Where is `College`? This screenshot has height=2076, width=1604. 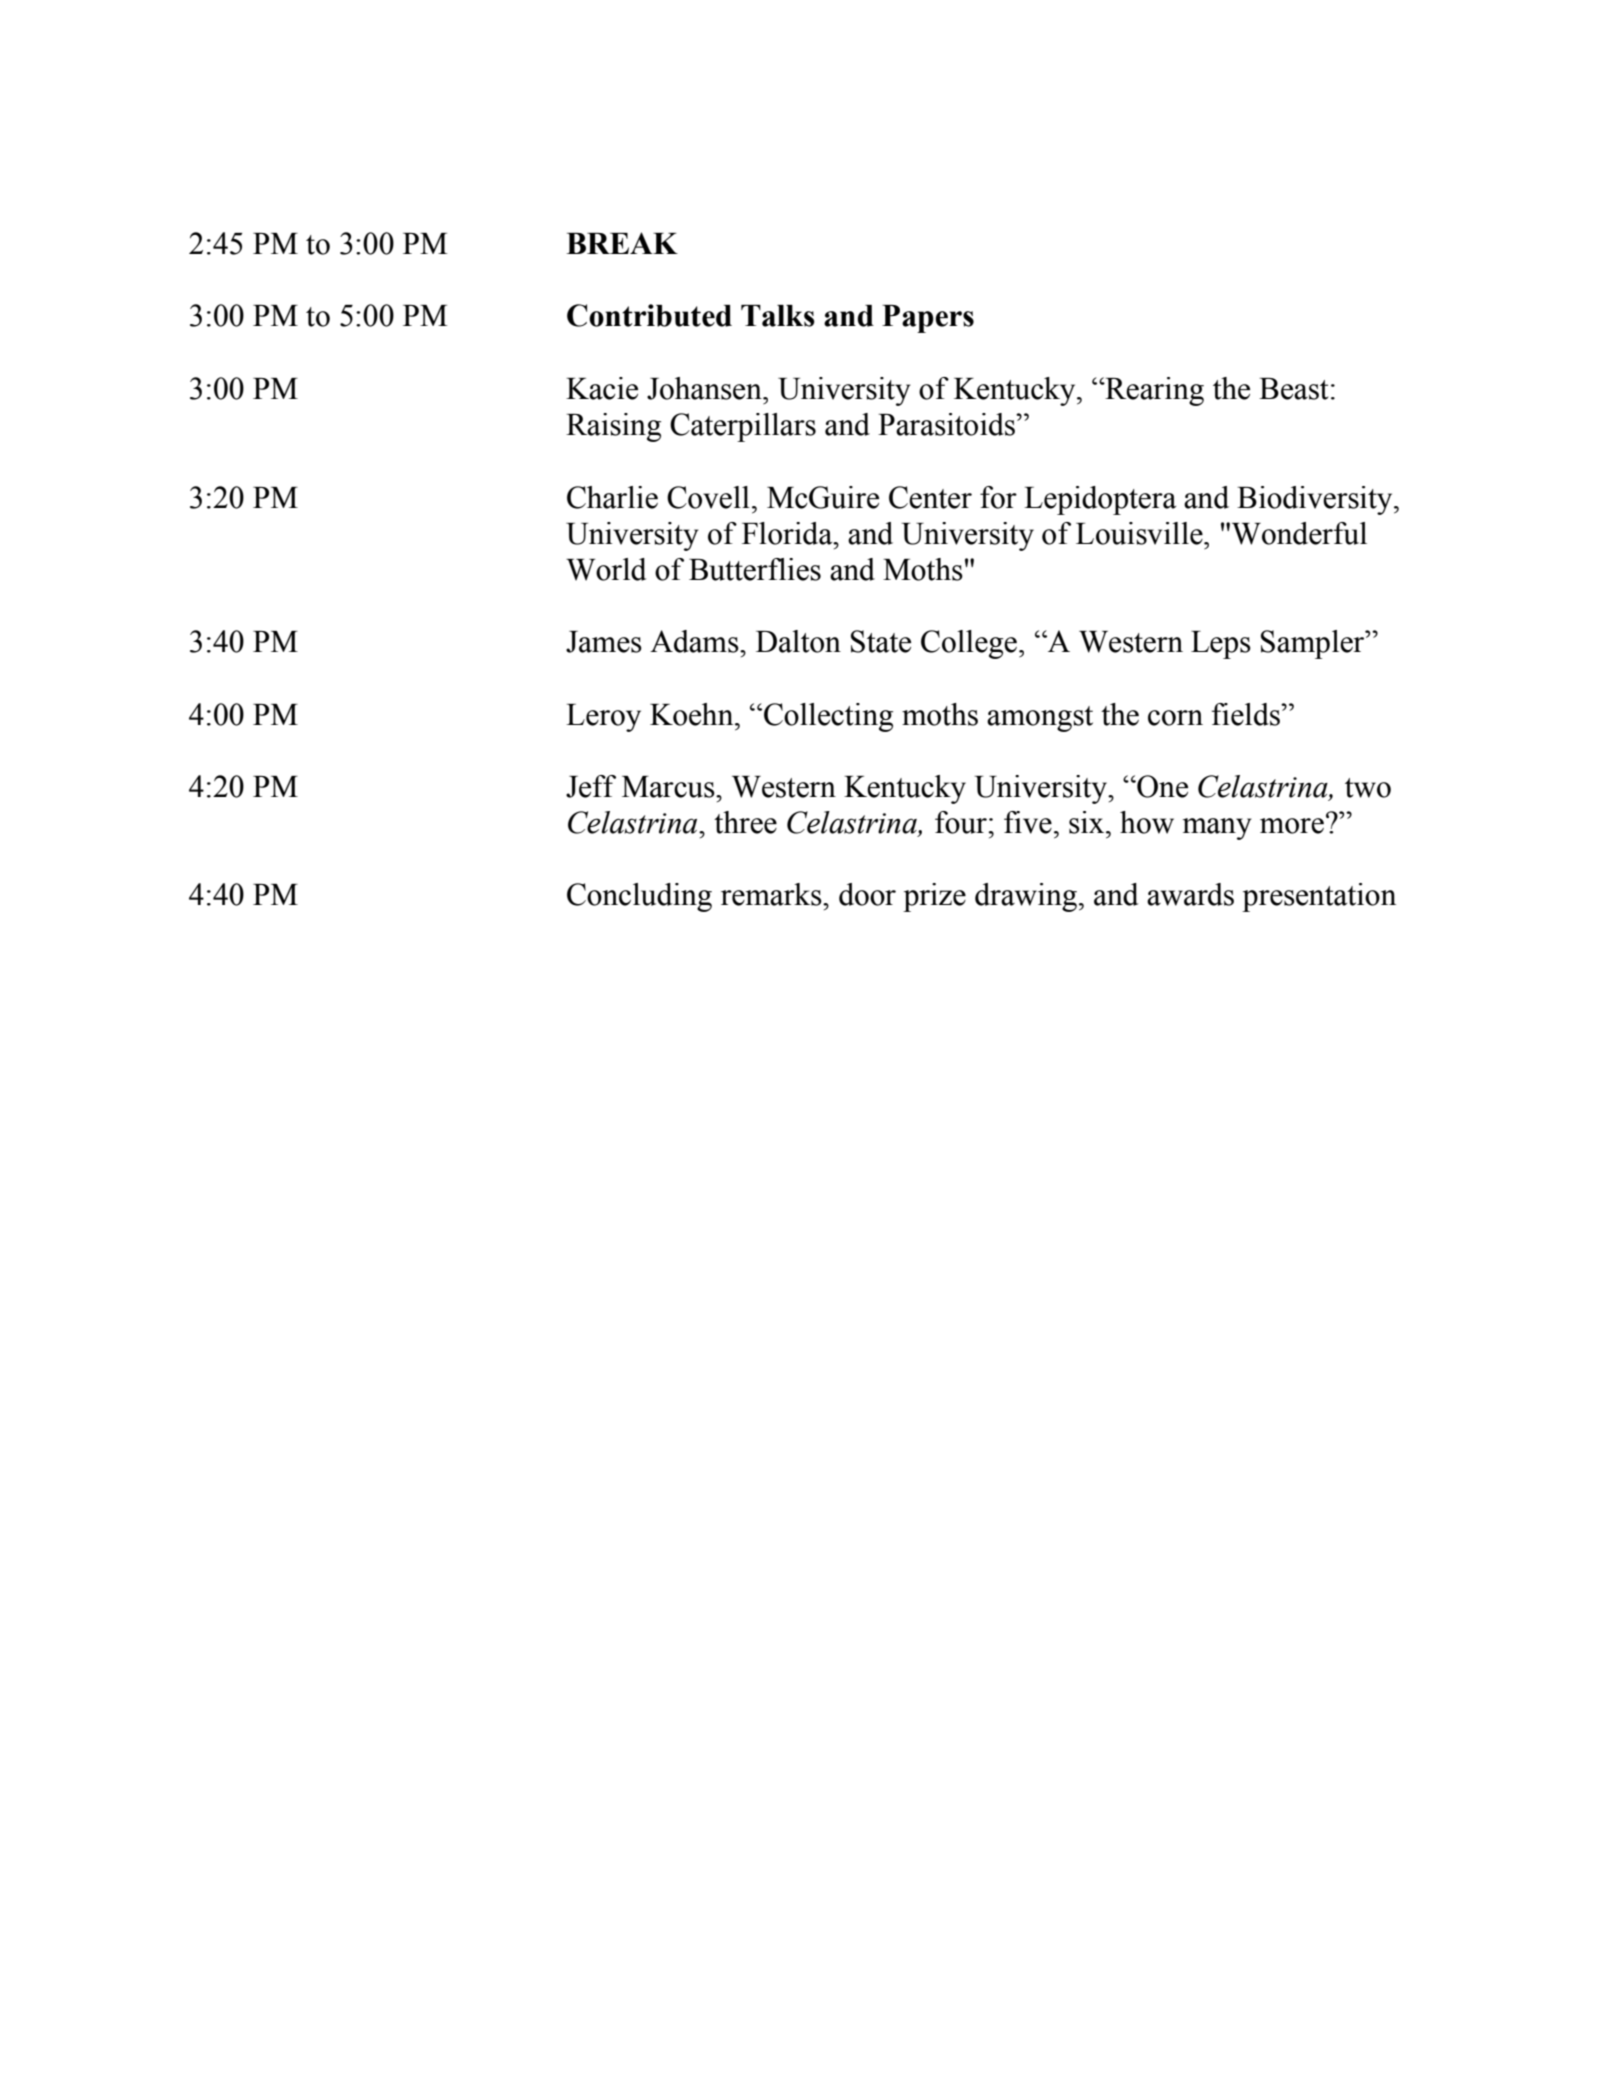
College is located at coordinates (969, 644).
